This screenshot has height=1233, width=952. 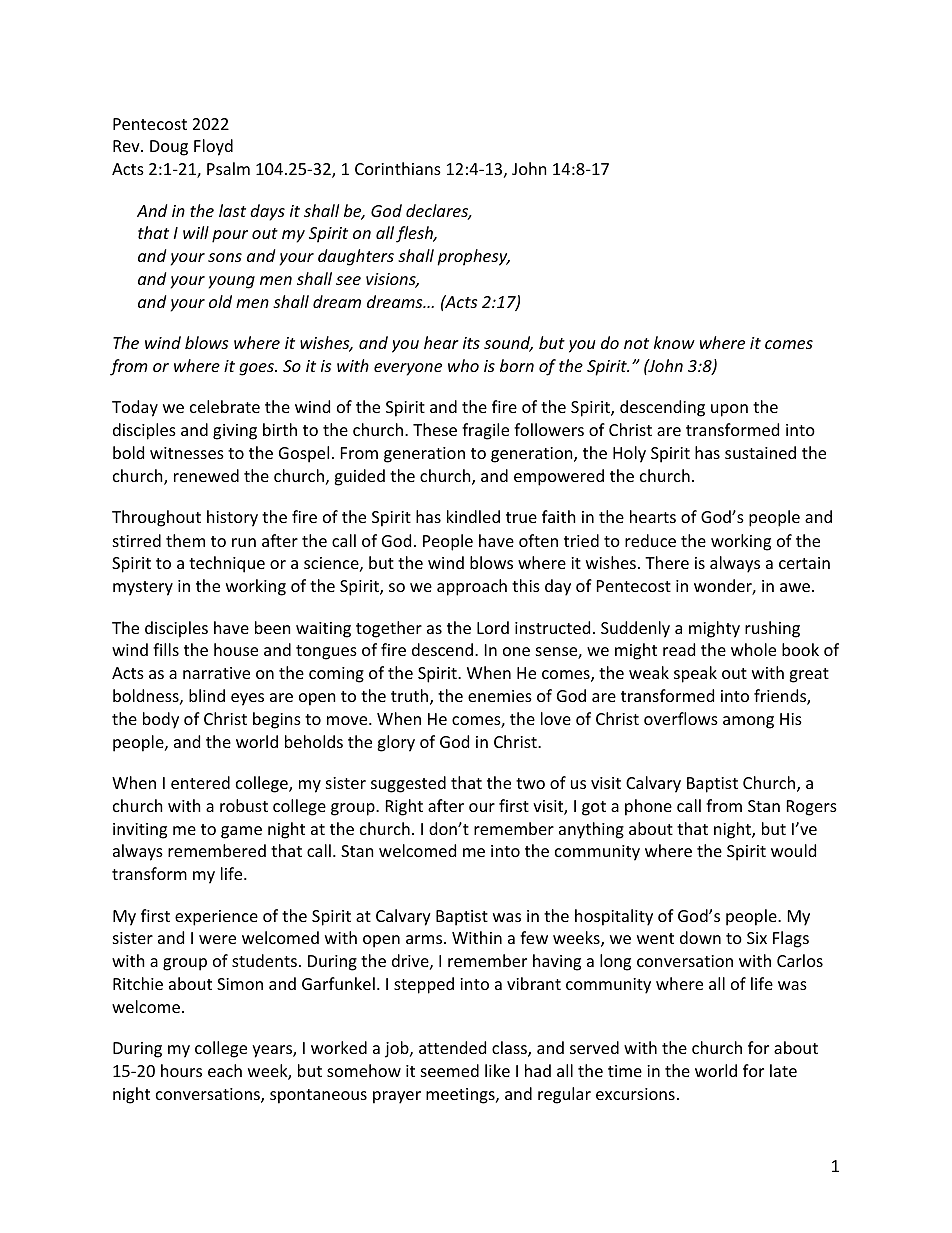 What do you see at coordinates (398, 168) in the screenshot?
I see `Corinthians` at bounding box center [398, 168].
